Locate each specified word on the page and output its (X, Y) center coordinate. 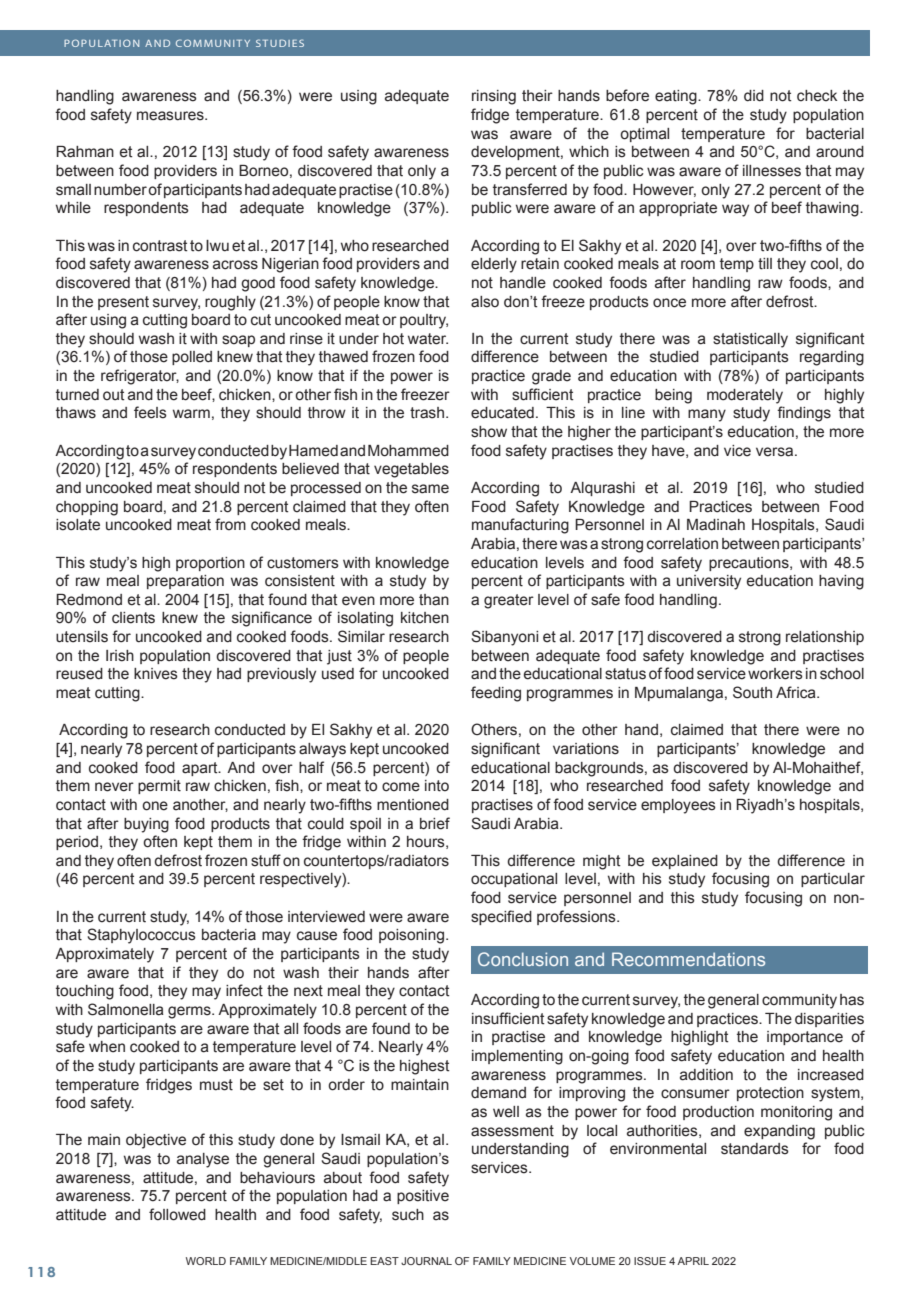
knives (156, 674)
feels (150, 412)
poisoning (411, 936)
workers (775, 674)
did (754, 96)
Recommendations (688, 959)
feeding (496, 694)
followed (177, 1214)
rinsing (494, 97)
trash (427, 413)
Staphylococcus (141, 936)
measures (171, 116)
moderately (745, 396)
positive (423, 1197)
